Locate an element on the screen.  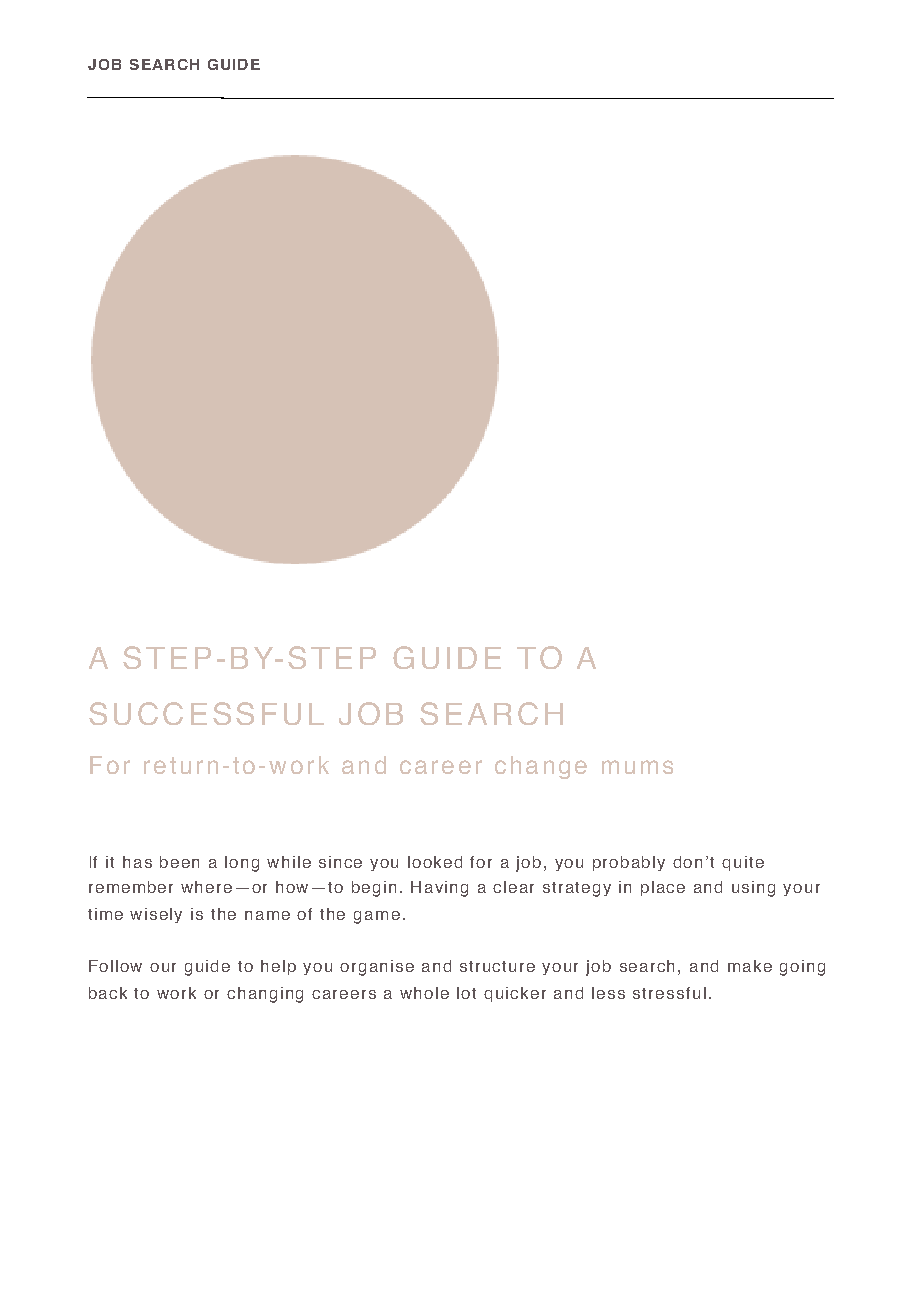
stressful is located at coordinates (669, 993).
